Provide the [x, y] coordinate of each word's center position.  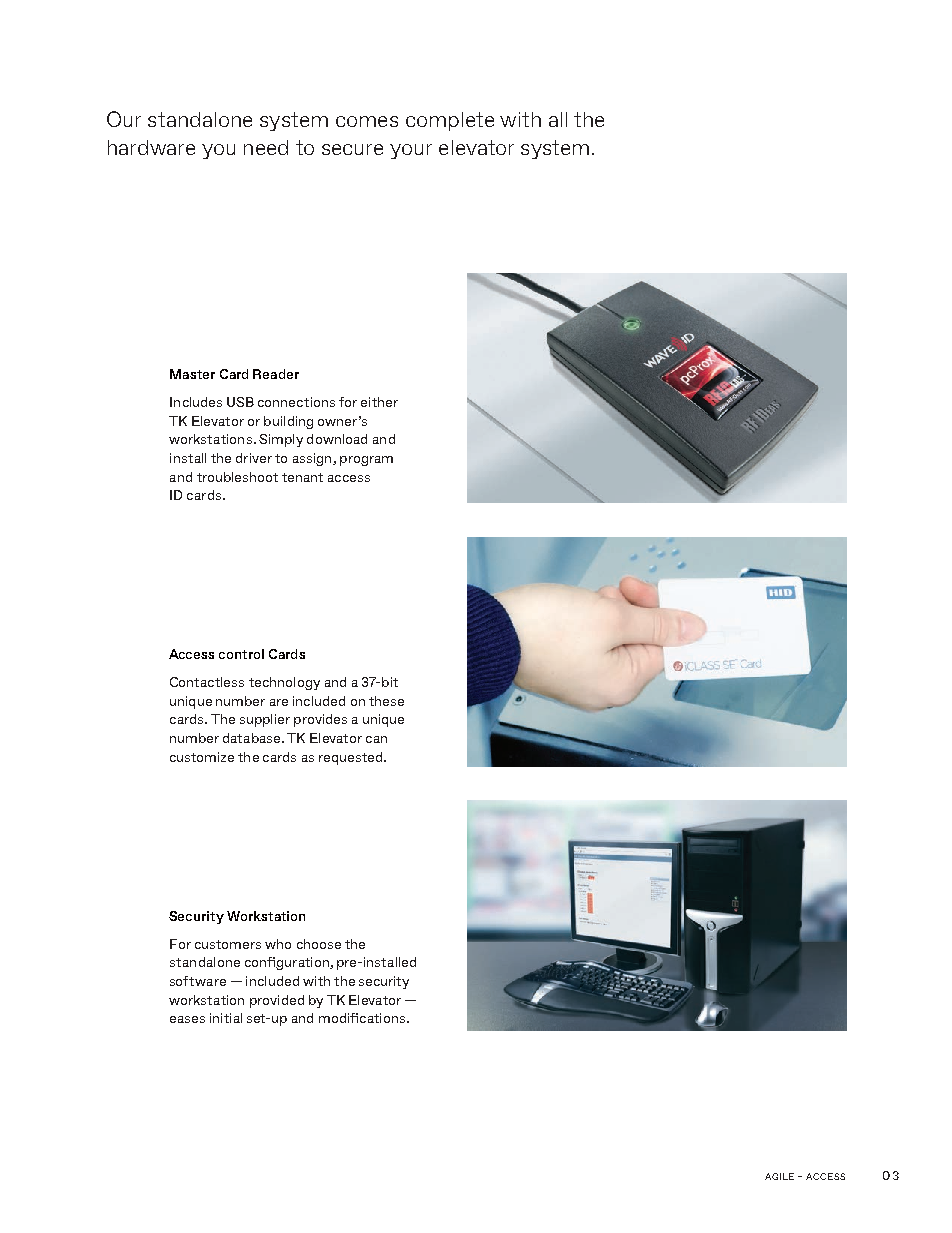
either [379, 402]
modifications [363, 1018]
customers [228, 944]
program [366, 461]
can [376, 739]
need [266, 147]
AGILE [779, 1176]
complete [450, 121]
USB [240, 402]
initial [226, 1018]
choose [319, 944]
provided [277, 1001]
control [241, 654]
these [386, 701]
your [411, 151]
